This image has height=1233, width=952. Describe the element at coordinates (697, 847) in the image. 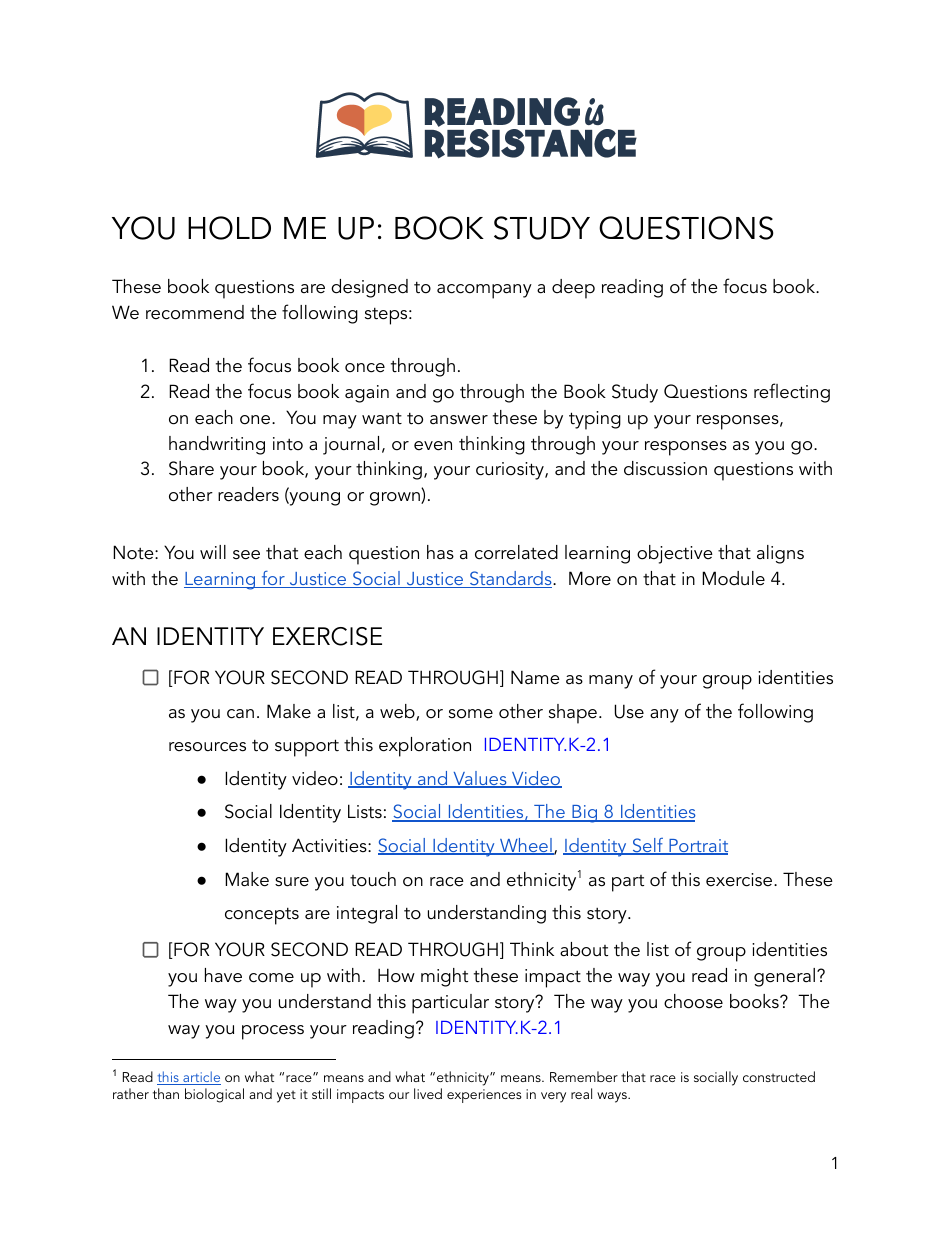

I see `Portrait` at that location.
